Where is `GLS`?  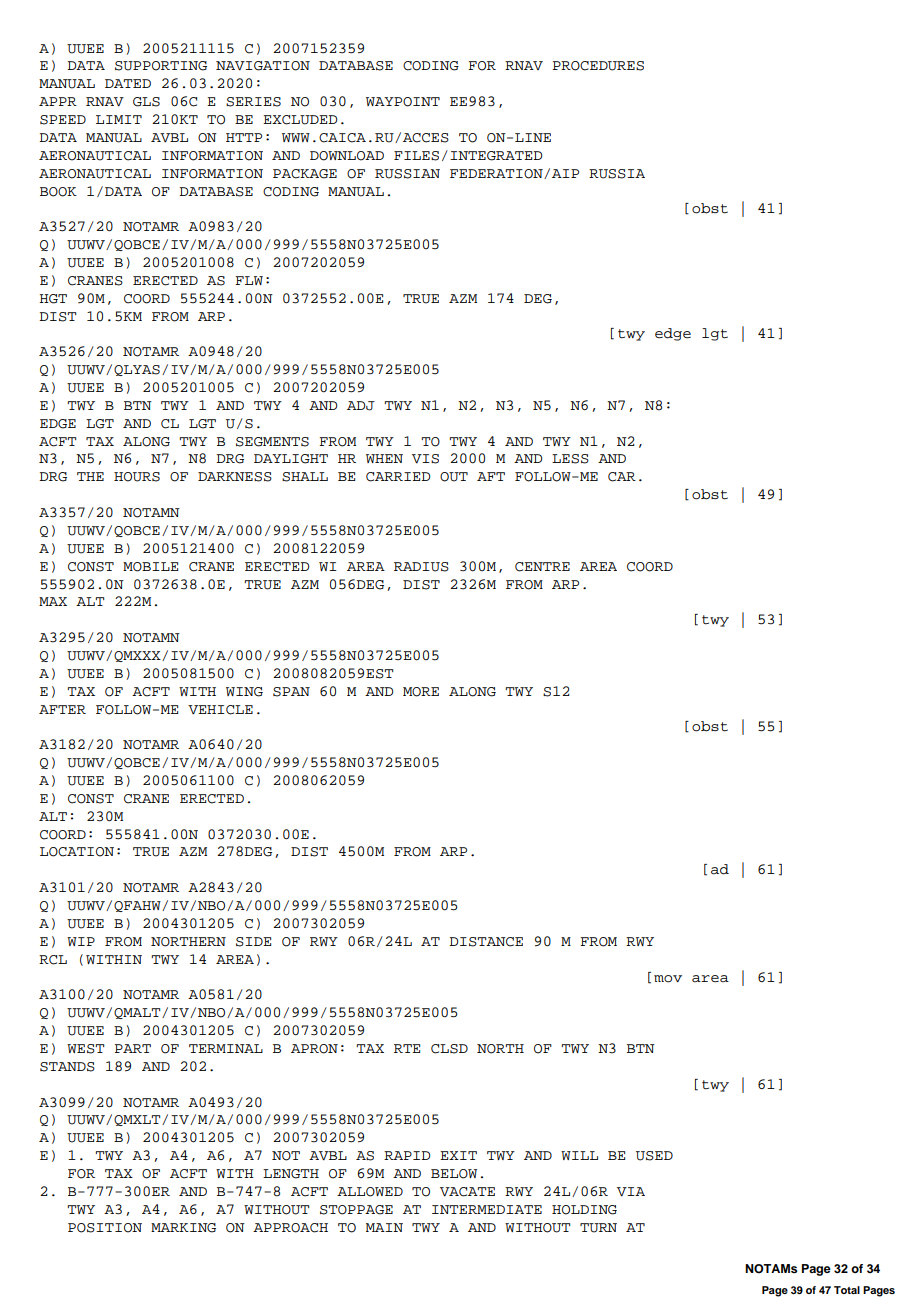 GLS is located at coordinates (146, 102).
